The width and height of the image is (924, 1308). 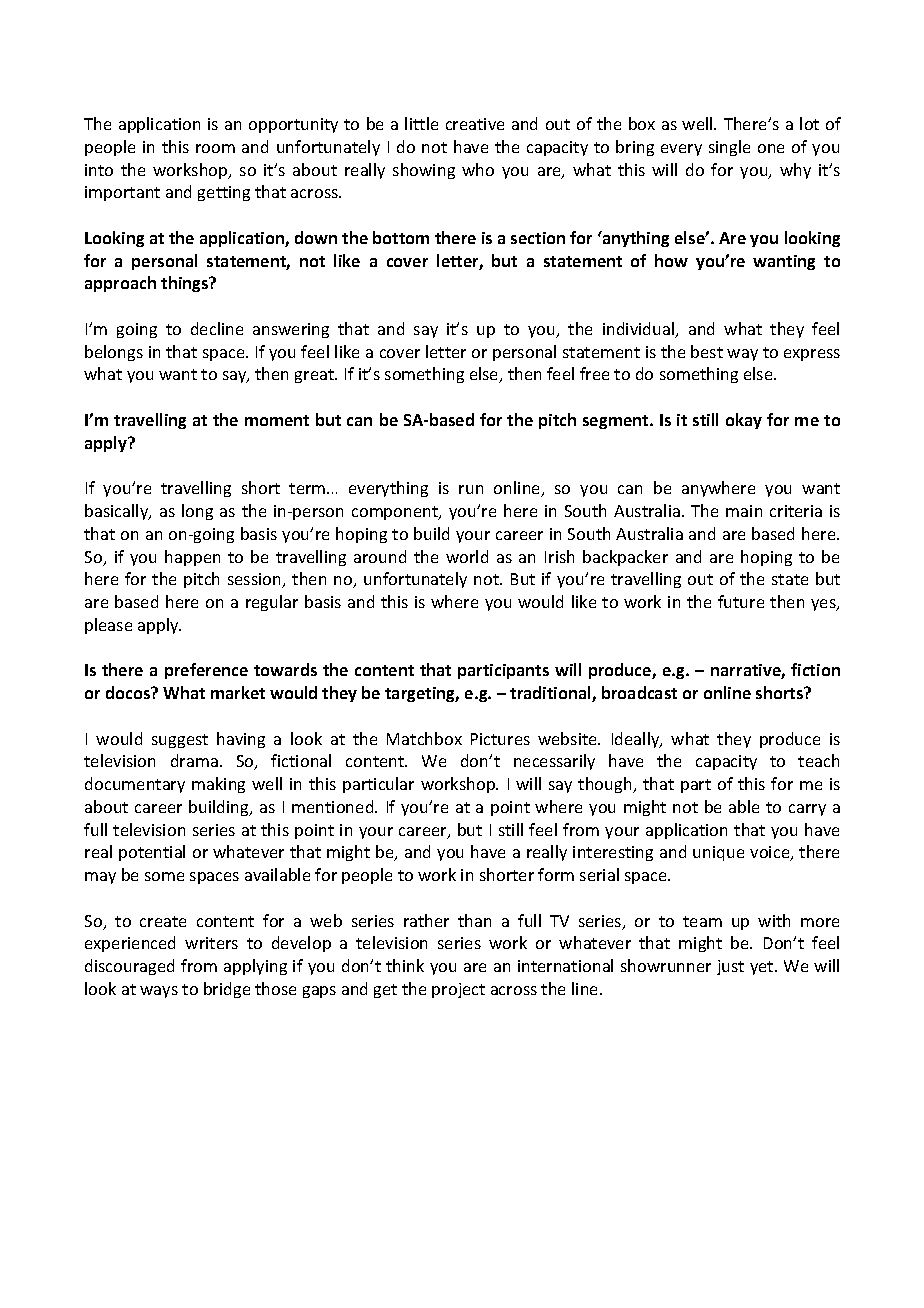 I want to click on segment, so click(x=617, y=422).
